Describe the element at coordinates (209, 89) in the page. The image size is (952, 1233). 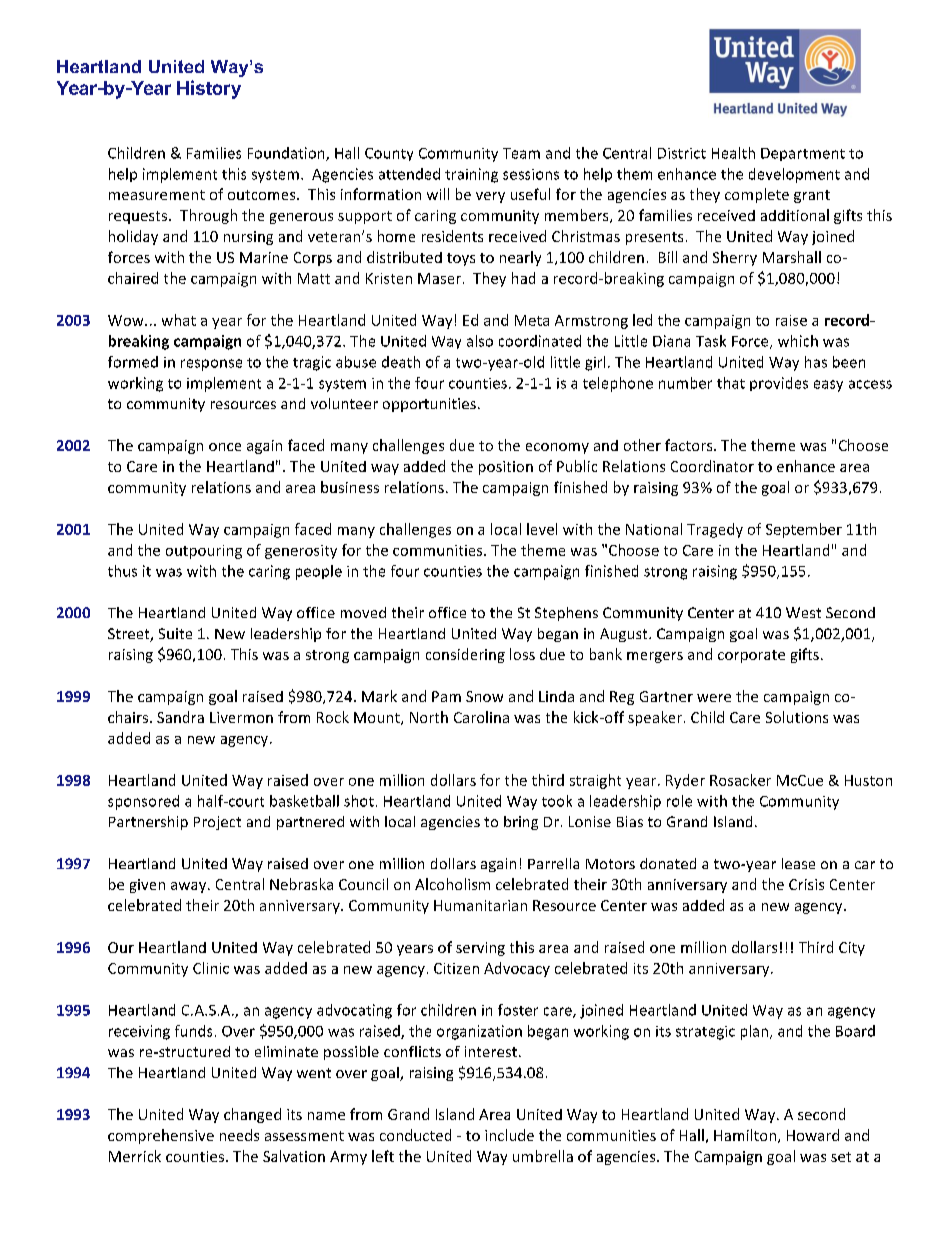
I see `History` at that location.
